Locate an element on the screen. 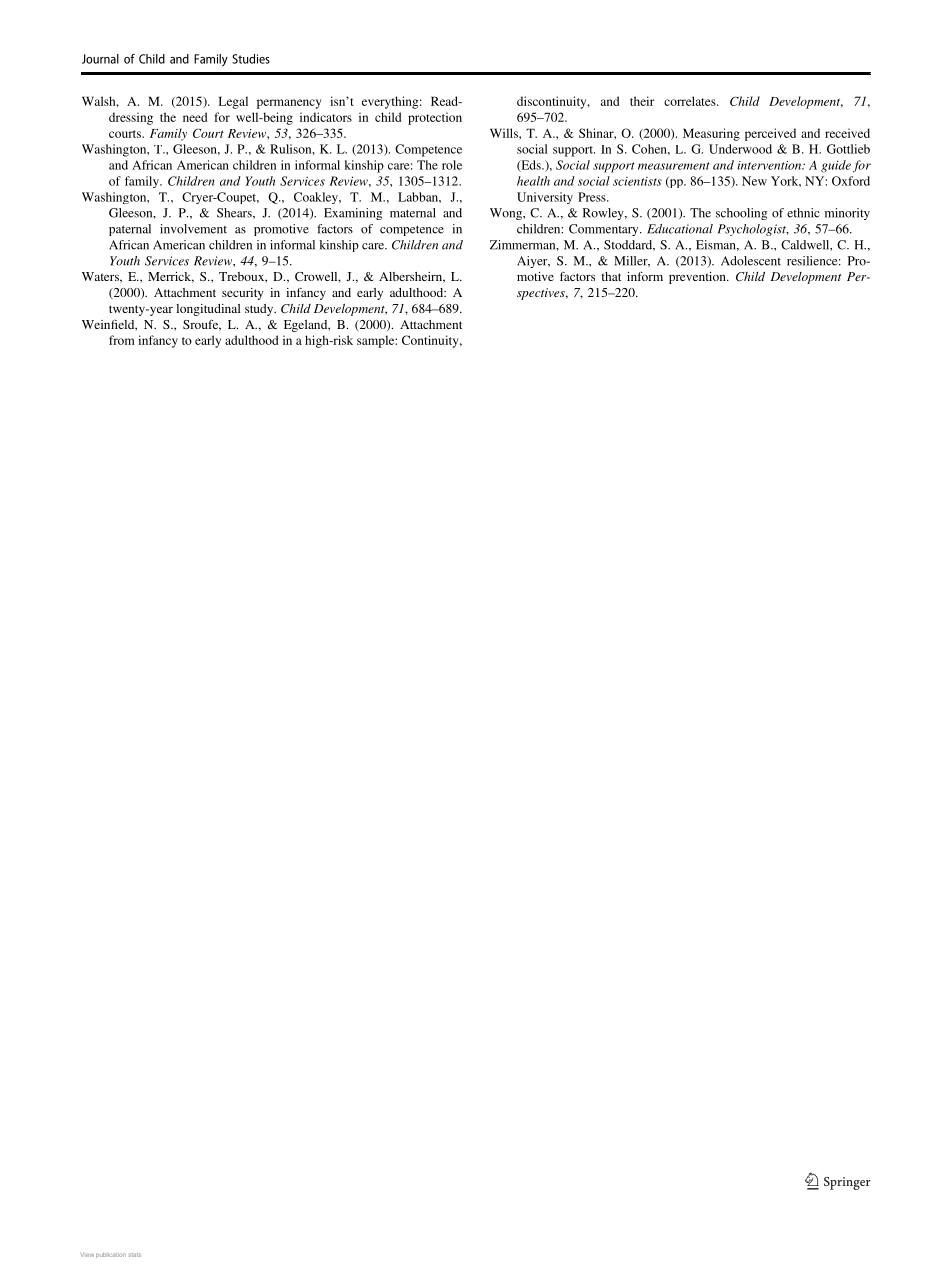 The image size is (952, 1265). protection is located at coordinates (435, 118).
